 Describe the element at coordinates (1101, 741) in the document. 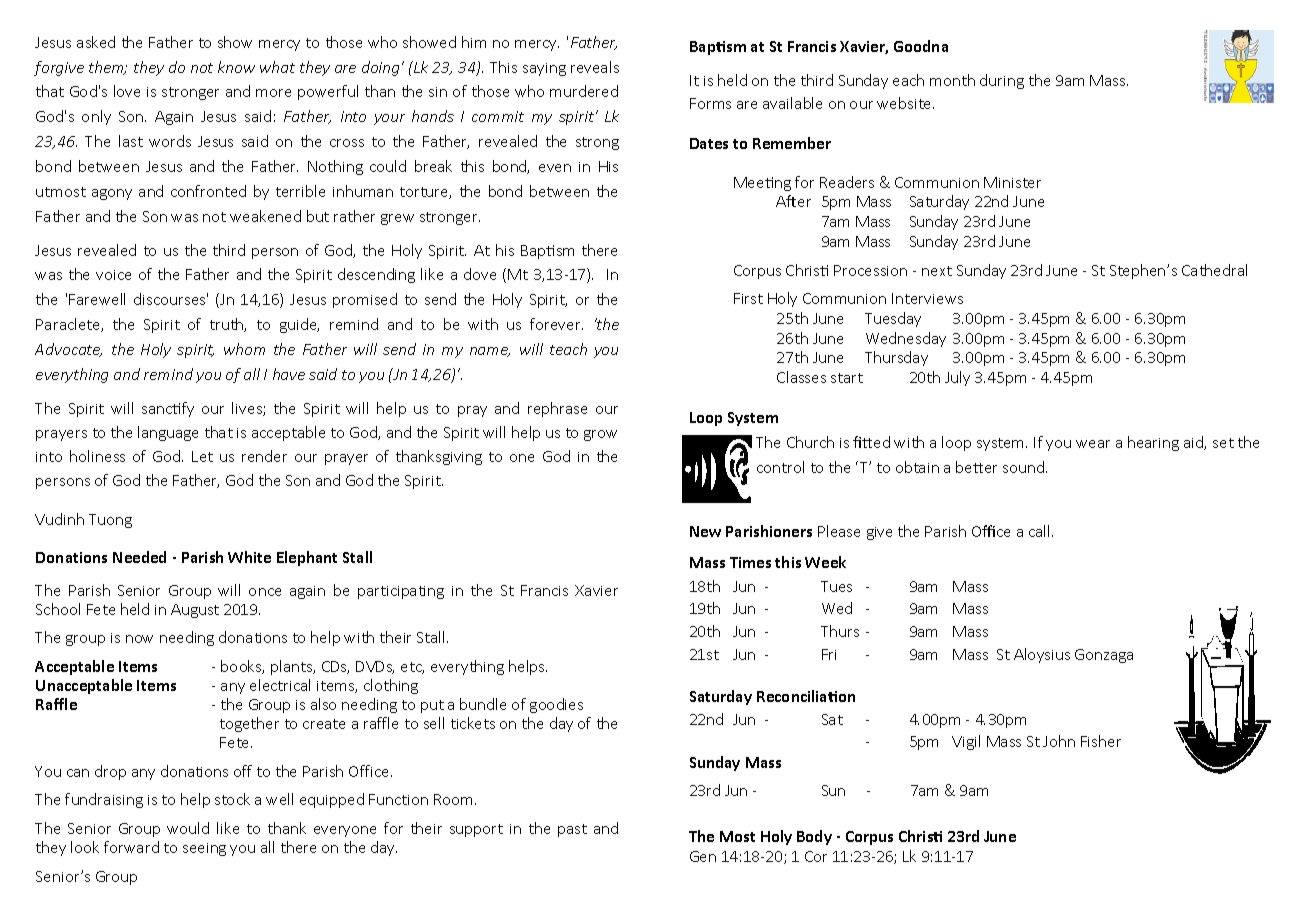

I see `Fisher` at that location.
